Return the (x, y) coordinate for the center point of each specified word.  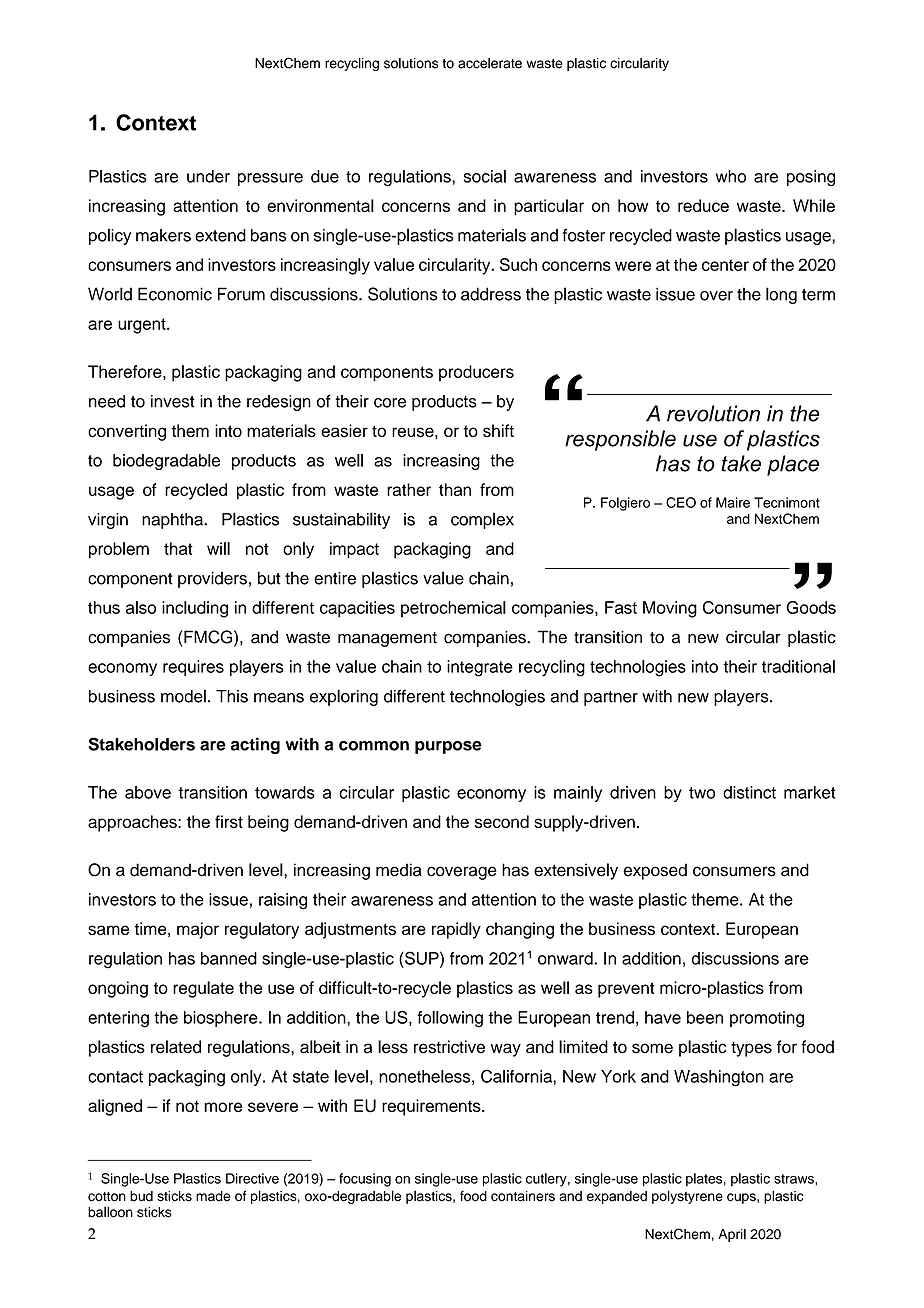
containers (523, 1196)
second (502, 821)
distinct (749, 792)
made (213, 1196)
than (455, 489)
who (731, 176)
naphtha (173, 521)
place (793, 465)
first (229, 821)
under (208, 176)
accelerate (490, 63)
